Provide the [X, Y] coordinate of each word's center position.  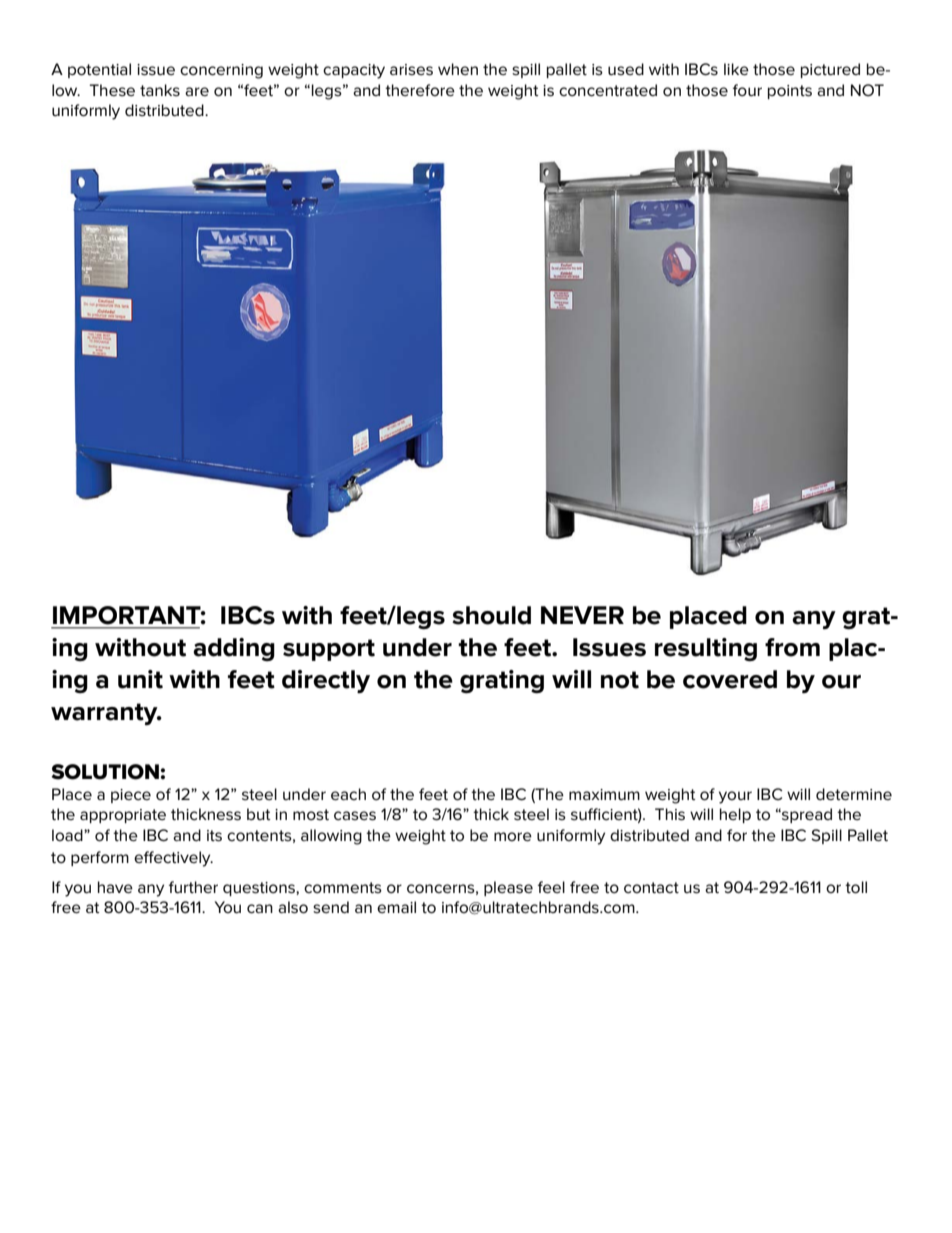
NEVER [582, 615]
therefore [420, 90]
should [491, 615]
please [508, 888]
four [747, 90]
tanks [160, 90]
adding [234, 649]
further [193, 887]
